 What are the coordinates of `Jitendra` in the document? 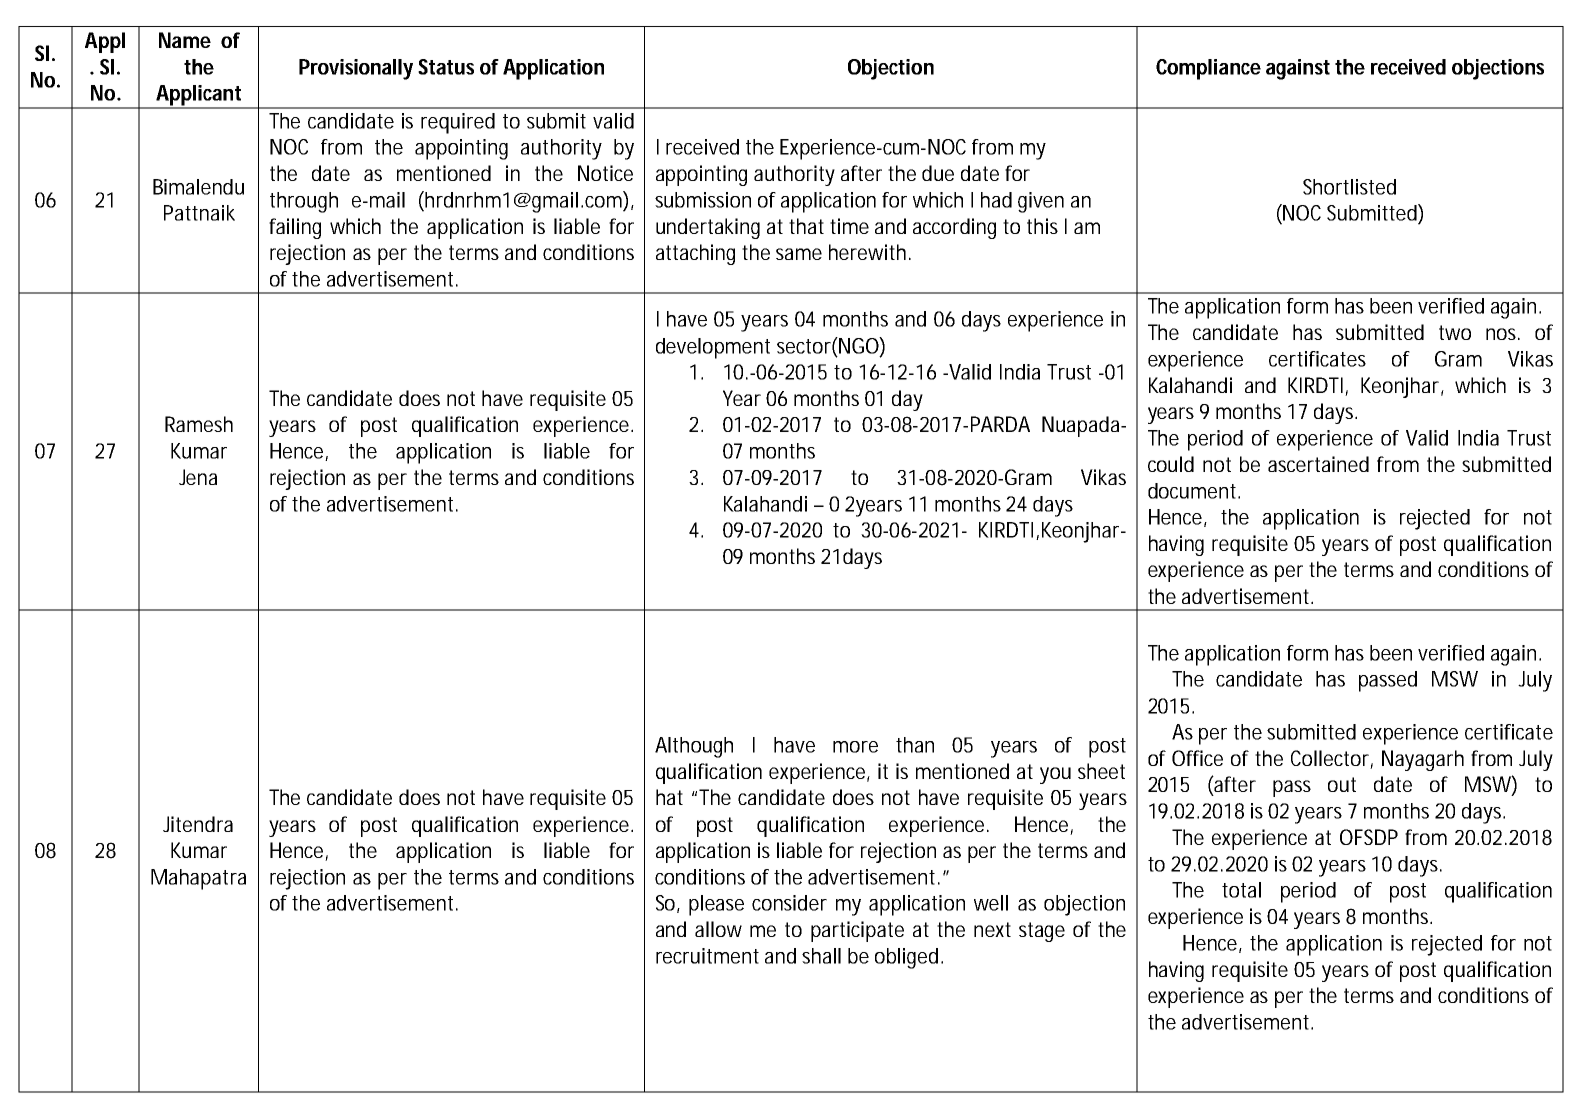 It's located at (198, 824).
